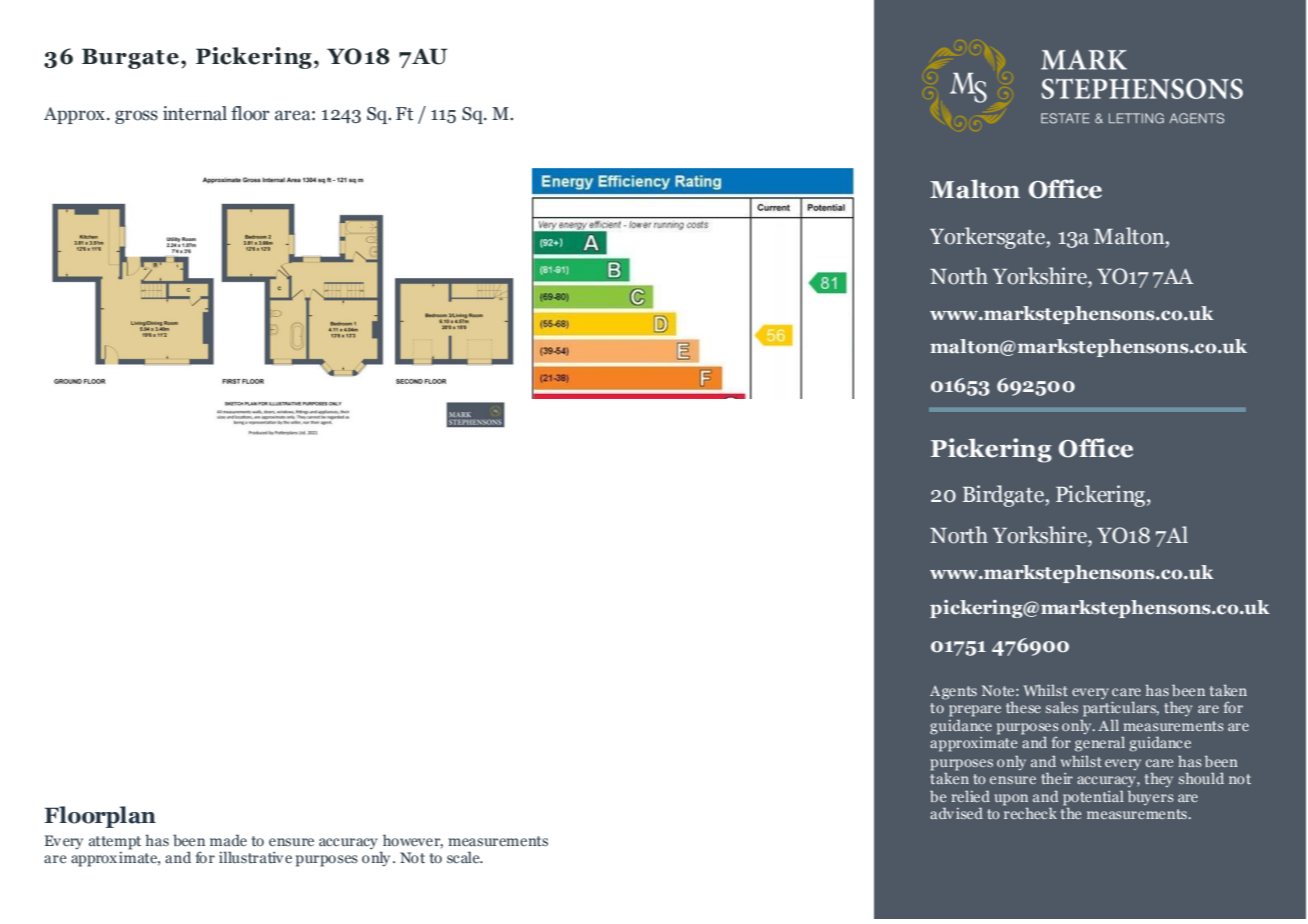 Image resolution: width=1308 pixels, height=924 pixels. What do you see at coordinates (1108, 725) in the screenshot?
I see `All` at bounding box center [1108, 725].
